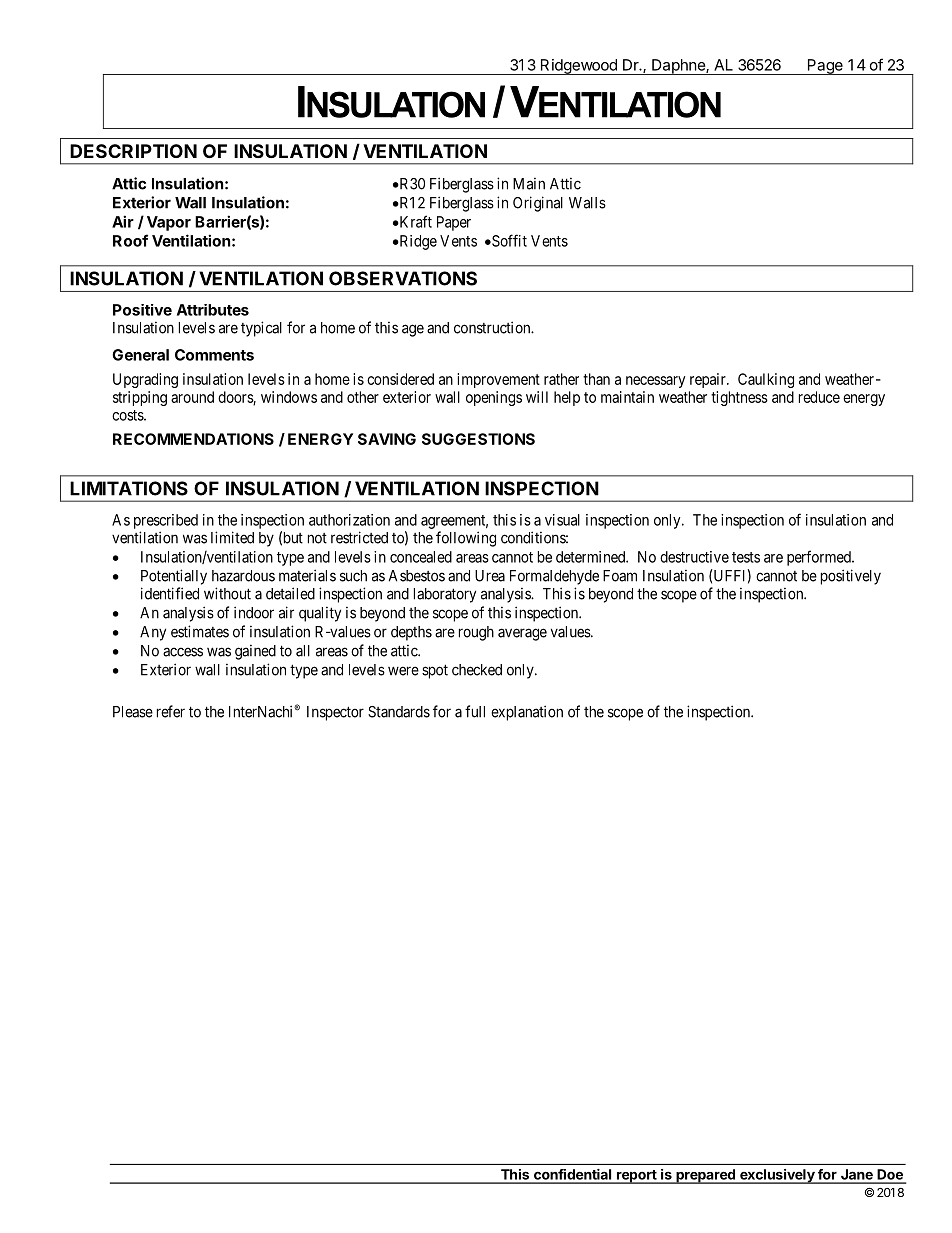 This image has height=1233, width=952. I want to click on following, so click(466, 539).
